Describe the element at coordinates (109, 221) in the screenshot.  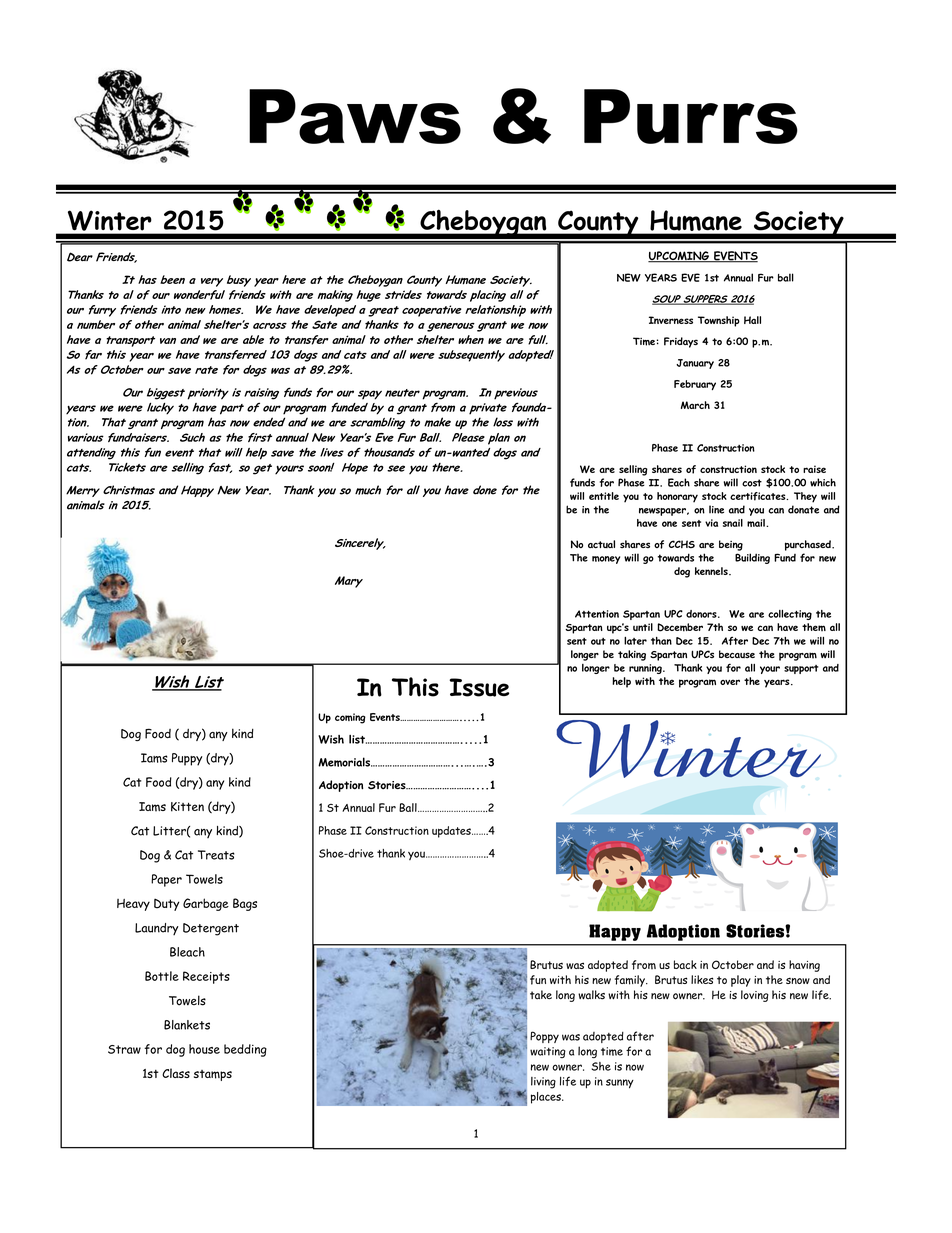
I see `Winter` at that location.
